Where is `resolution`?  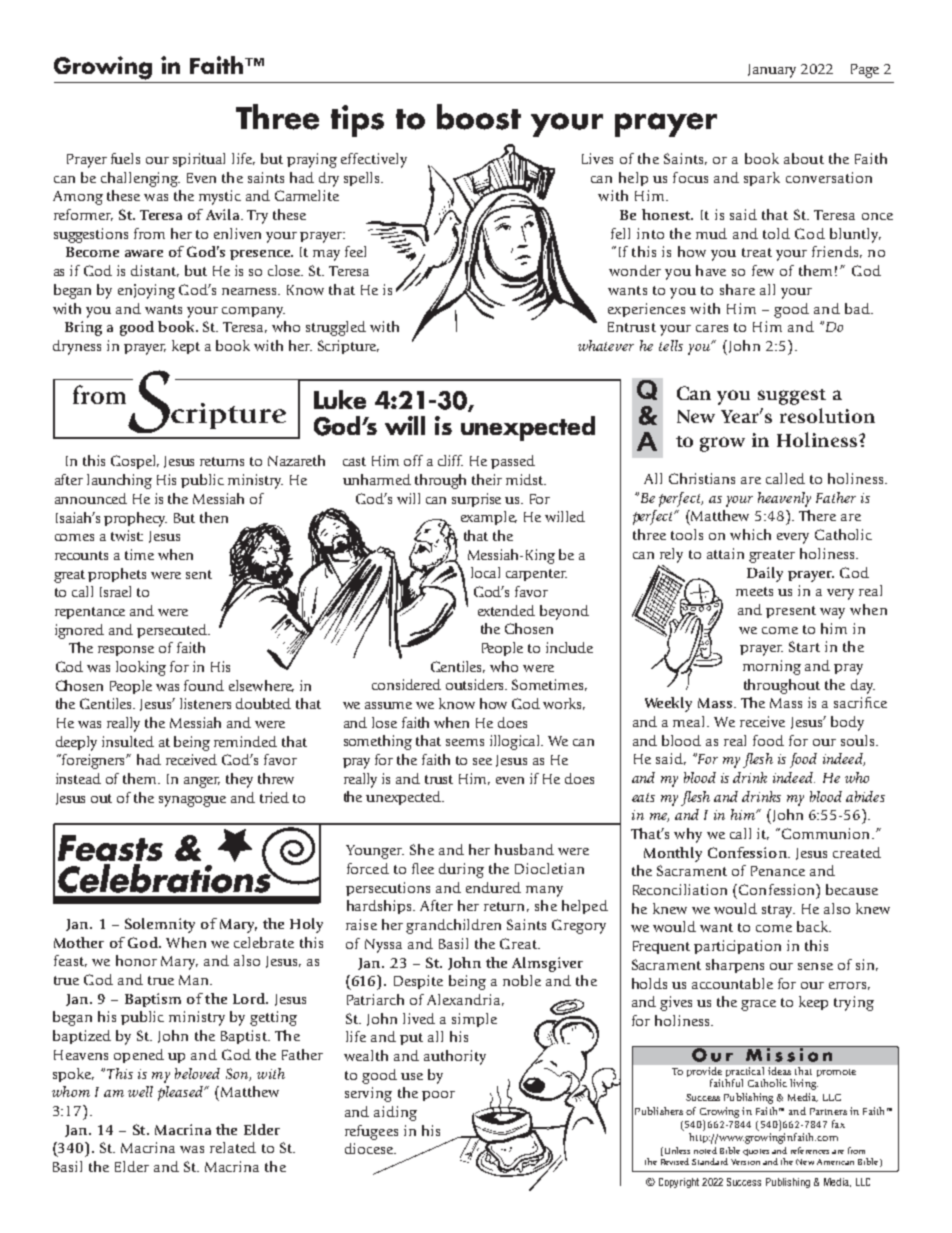
resolution is located at coordinates (827, 415).
